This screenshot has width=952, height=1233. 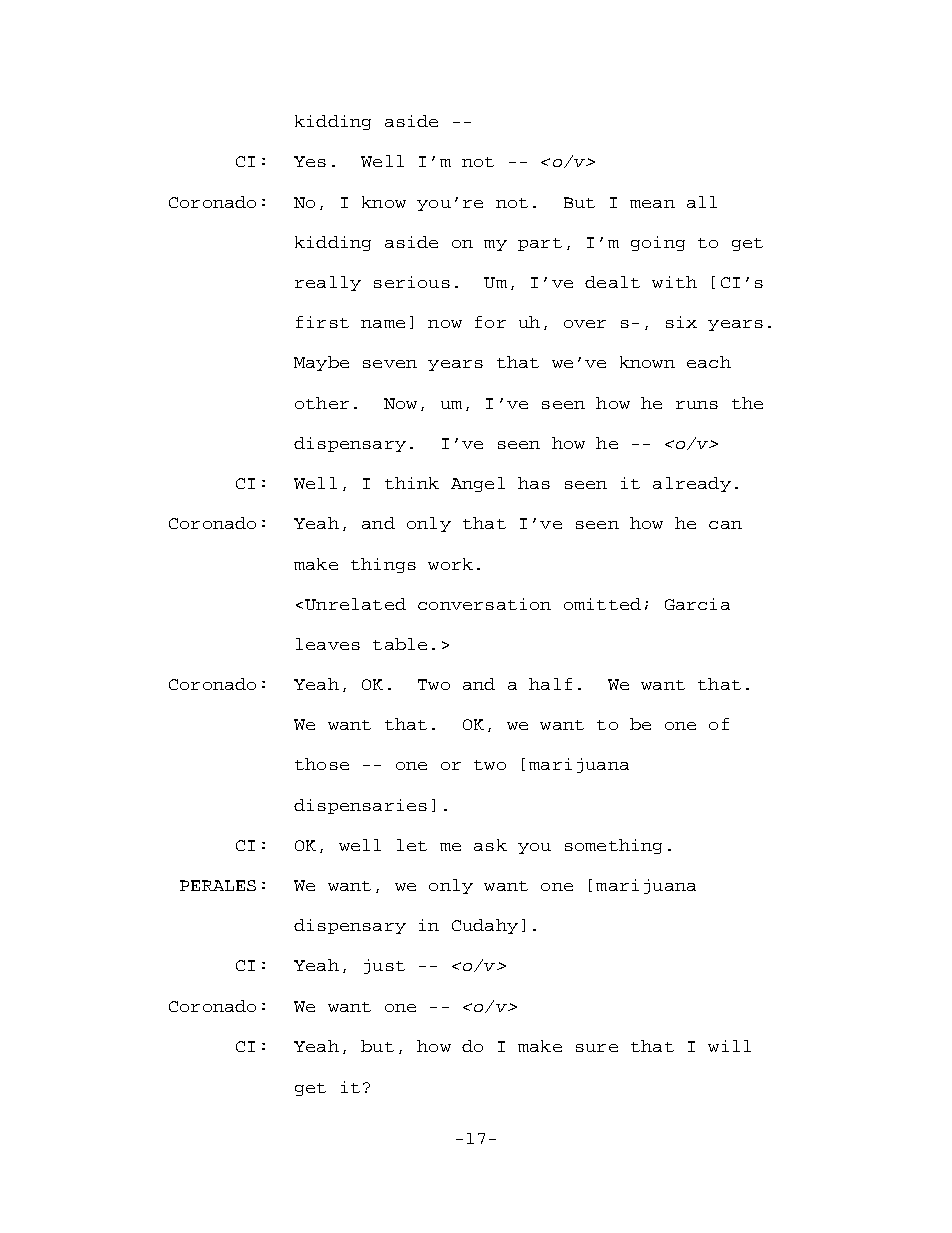 I want to click on let, so click(x=412, y=845).
